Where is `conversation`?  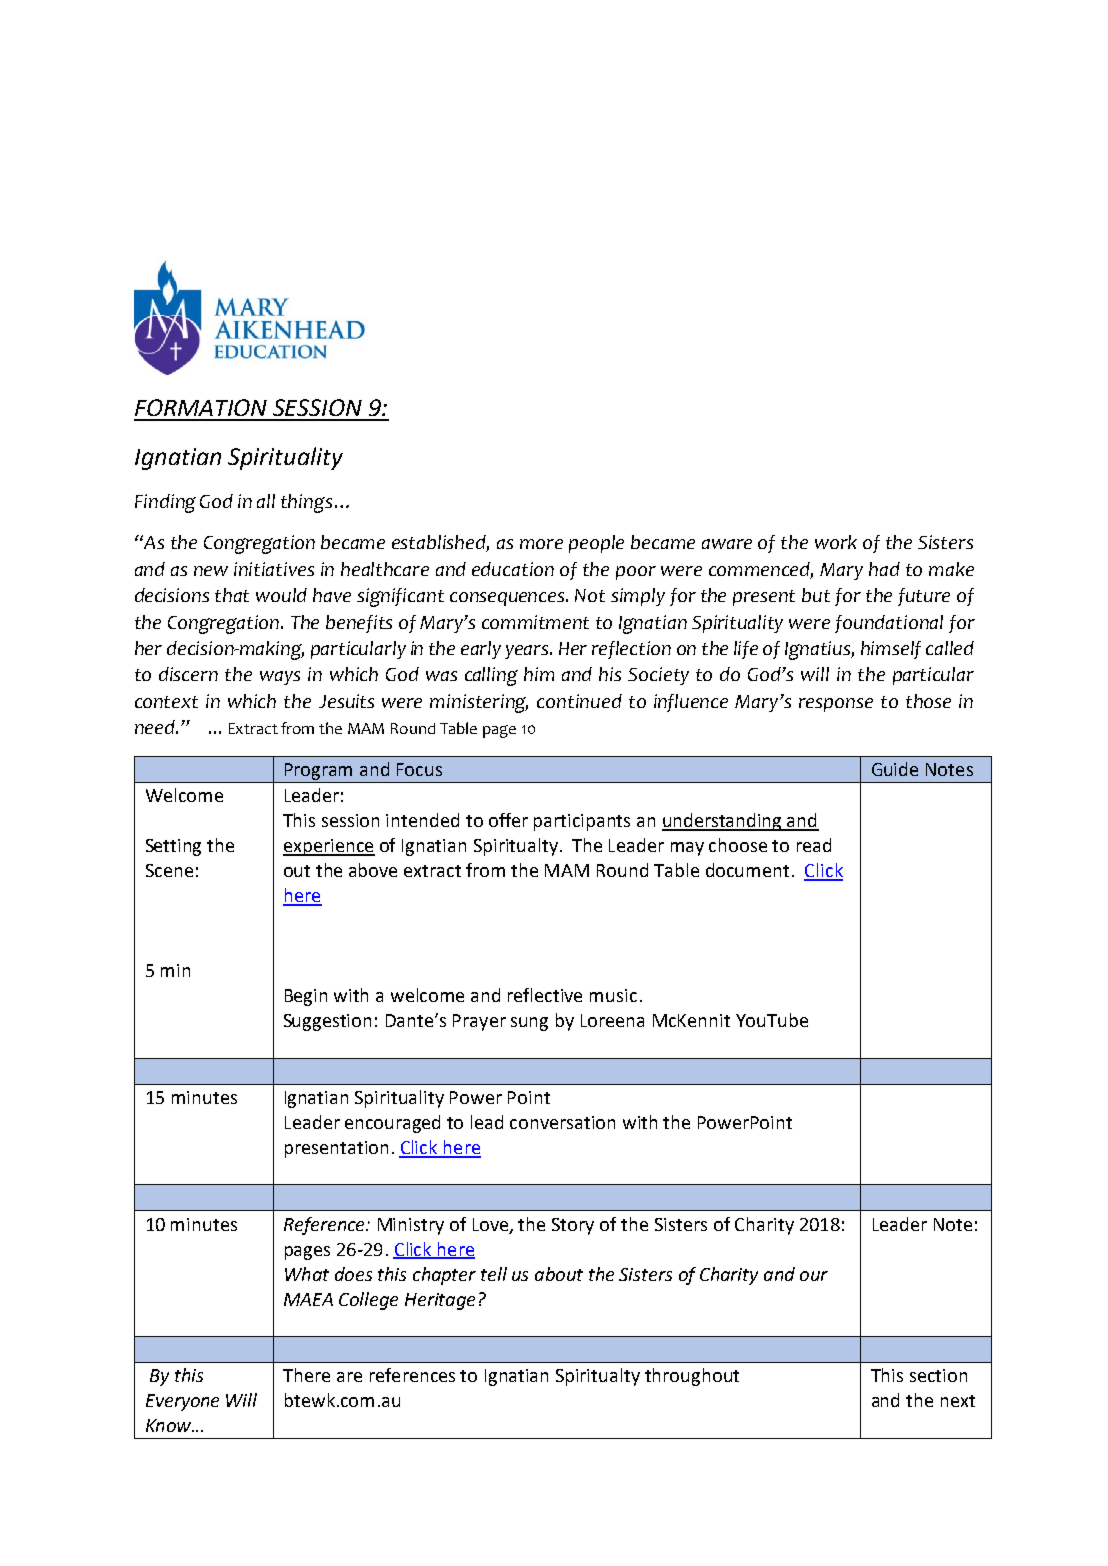
conversation is located at coordinates (562, 1122).
